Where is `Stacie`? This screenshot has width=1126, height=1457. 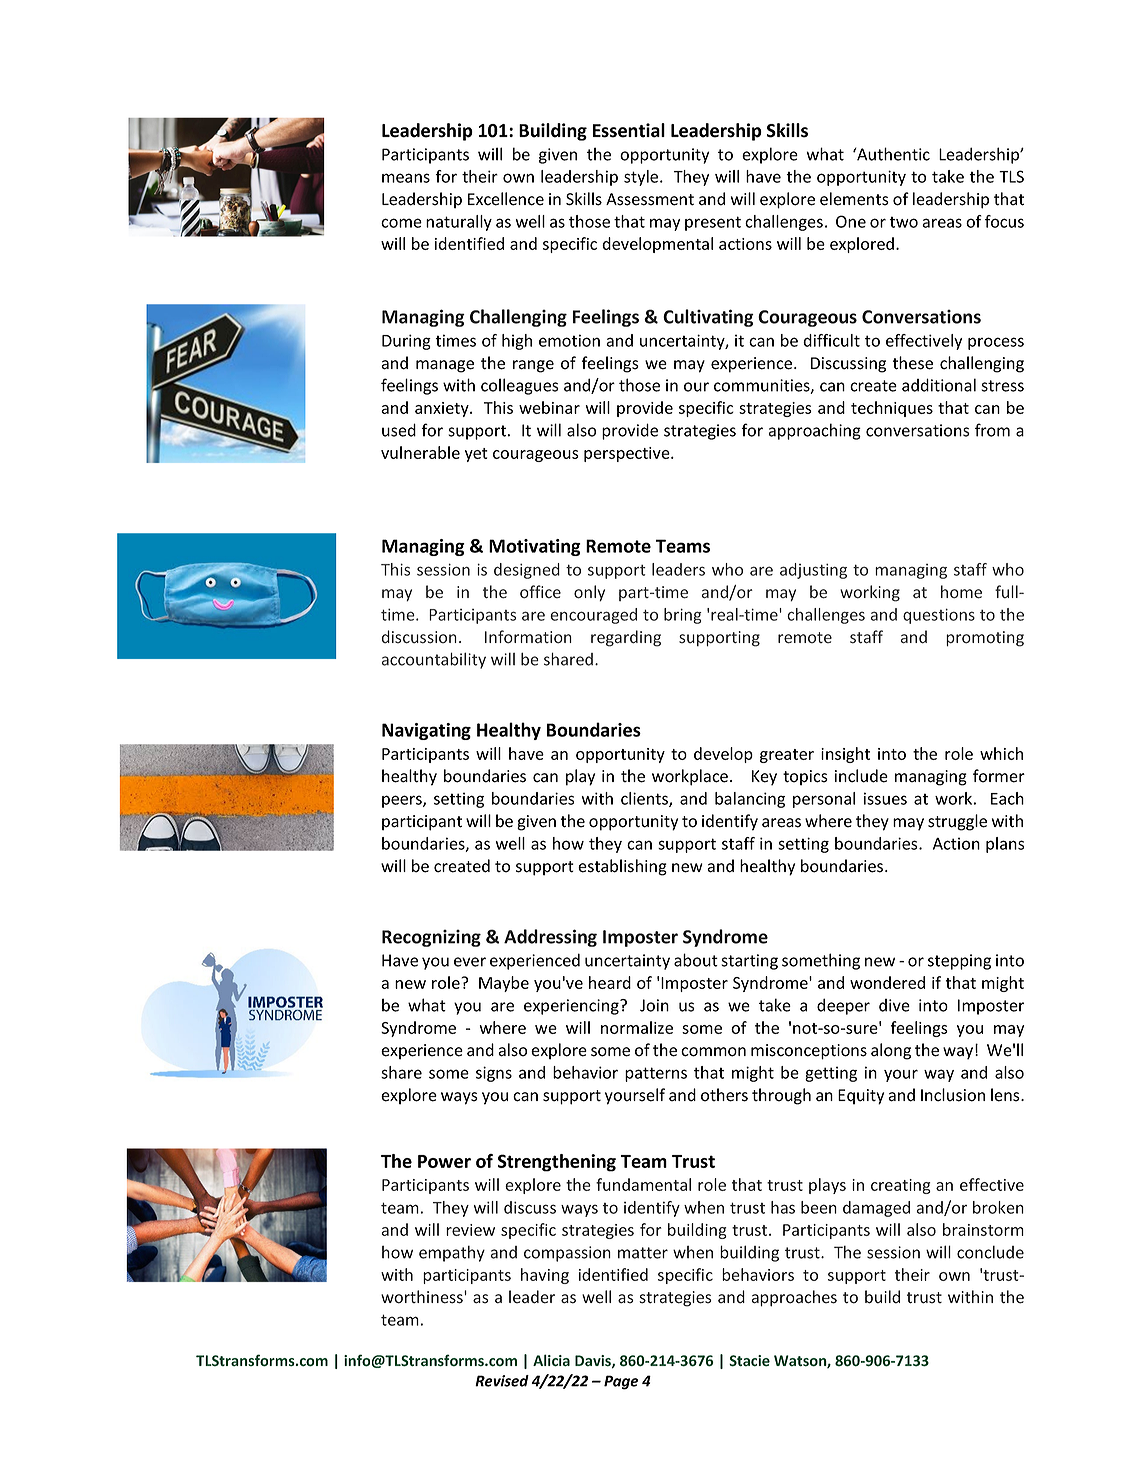 Stacie is located at coordinates (749, 1361).
